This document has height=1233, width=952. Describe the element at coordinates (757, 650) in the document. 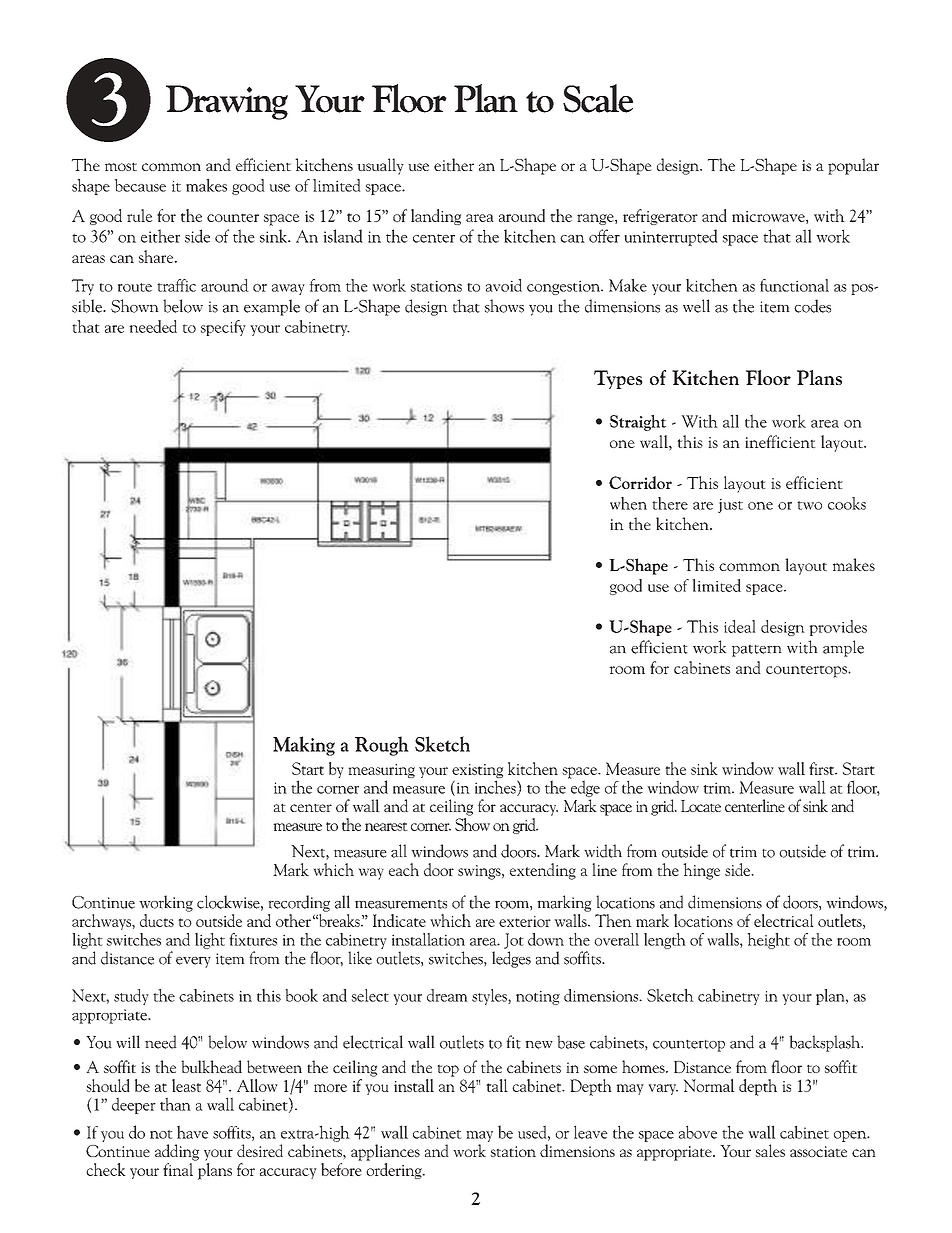

I see `pattern` at that location.
